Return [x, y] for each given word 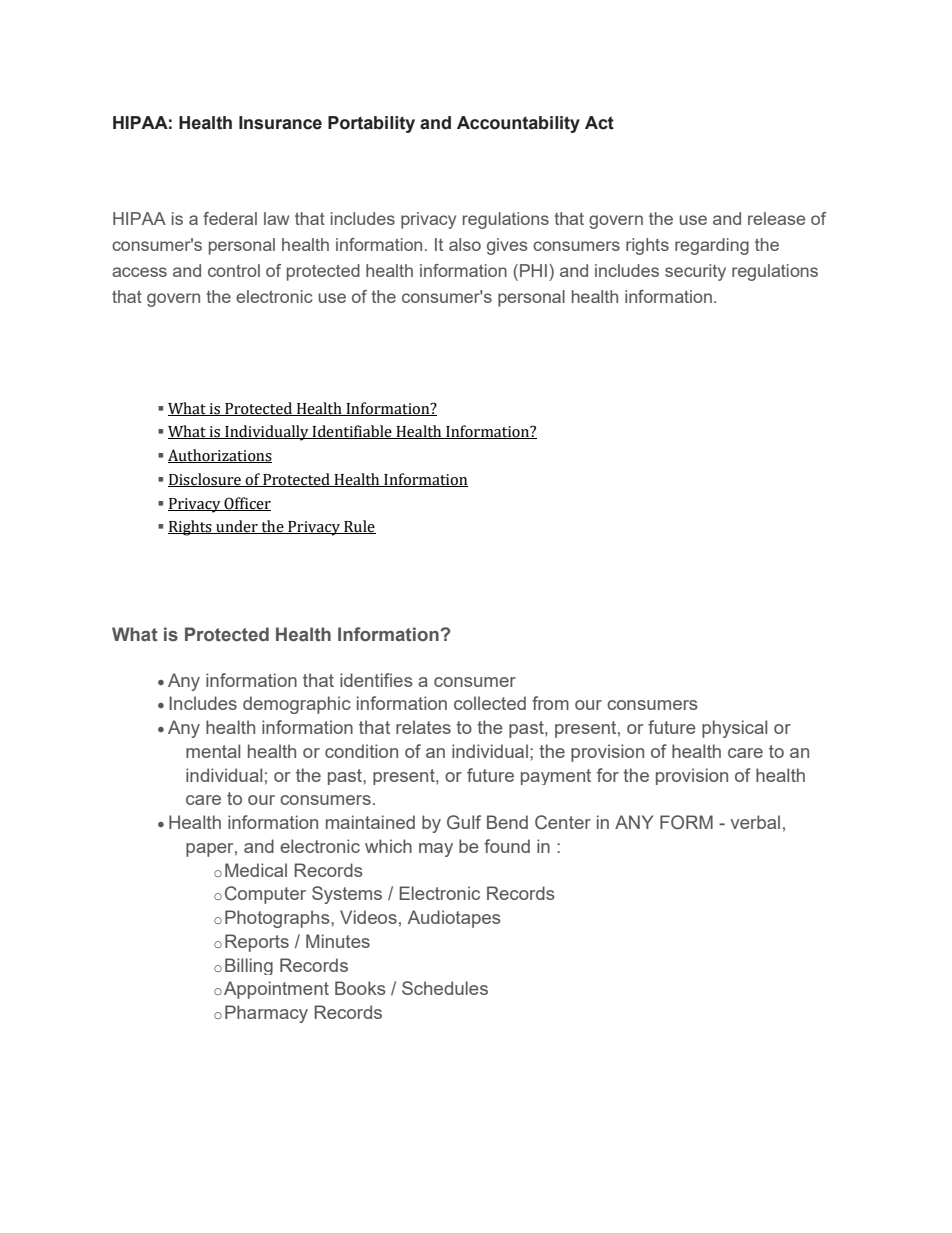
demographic [297, 705]
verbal [755, 822]
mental [213, 751]
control [234, 270]
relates [423, 727]
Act [599, 123]
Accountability [518, 124]
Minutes [338, 941]
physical [734, 729]
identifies [376, 680]
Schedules [445, 988]
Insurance [280, 123]
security [695, 272]
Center [563, 822]
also [465, 244]
